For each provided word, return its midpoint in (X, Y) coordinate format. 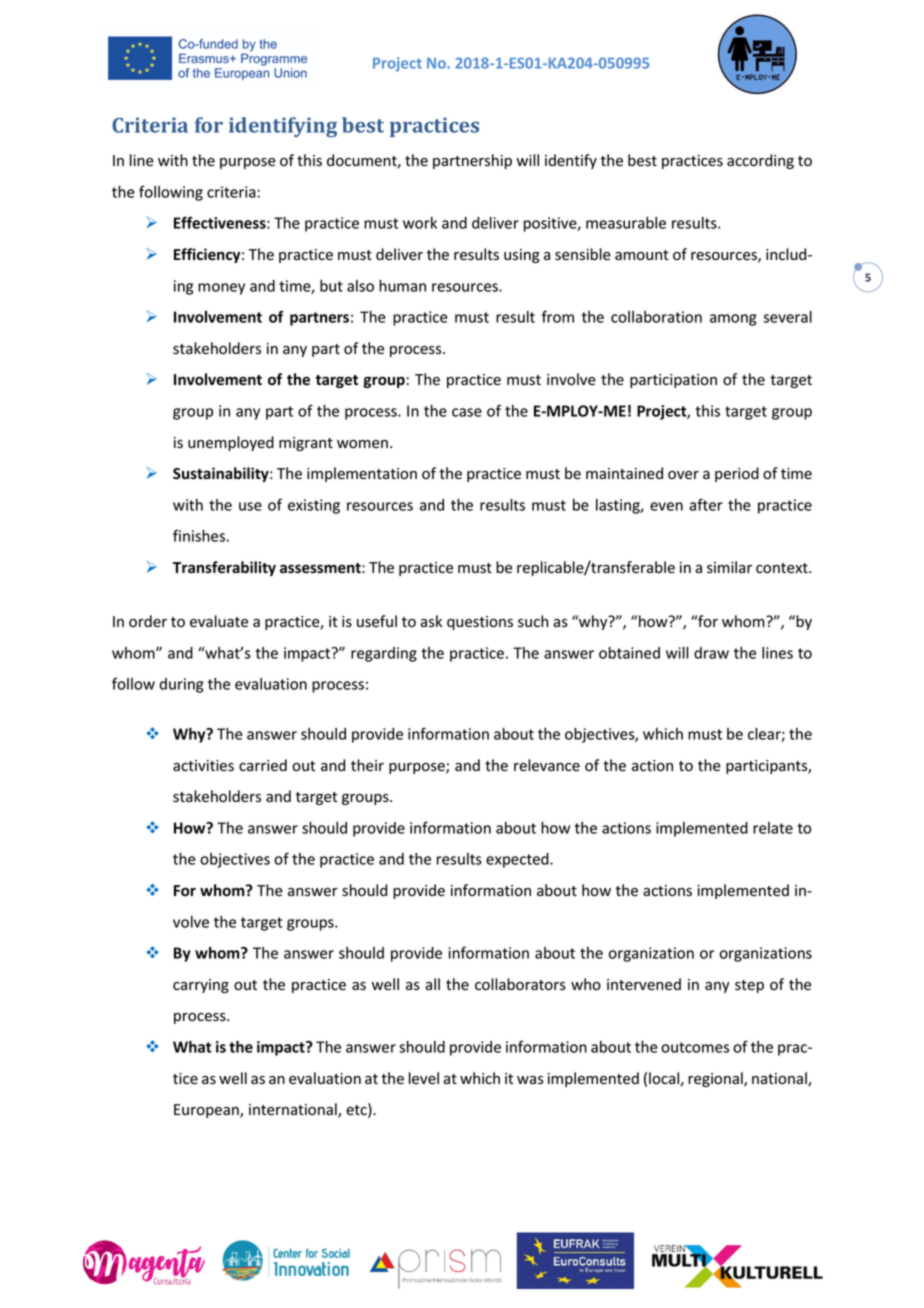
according (760, 161)
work (420, 223)
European (207, 1111)
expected (518, 860)
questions (480, 623)
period (737, 474)
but (331, 286)
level (424, 1078)
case (467, 412)
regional (716, 1079)
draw (711, 653)
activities (203, 766)
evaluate (219, 621)
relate (773, 828)
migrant (306, 444)
